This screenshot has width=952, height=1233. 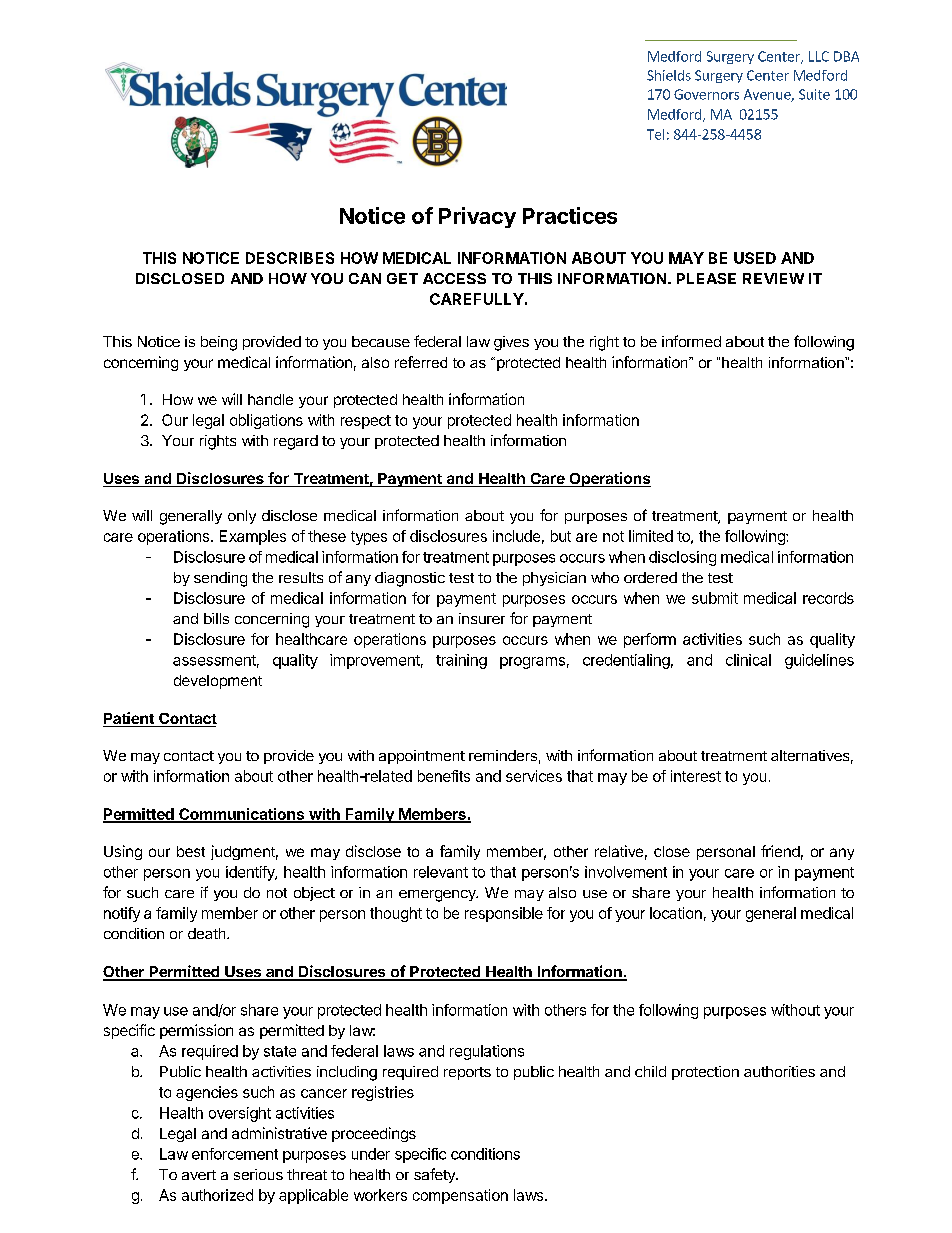 I want to click on Governors, so click(x=706, y=94).
